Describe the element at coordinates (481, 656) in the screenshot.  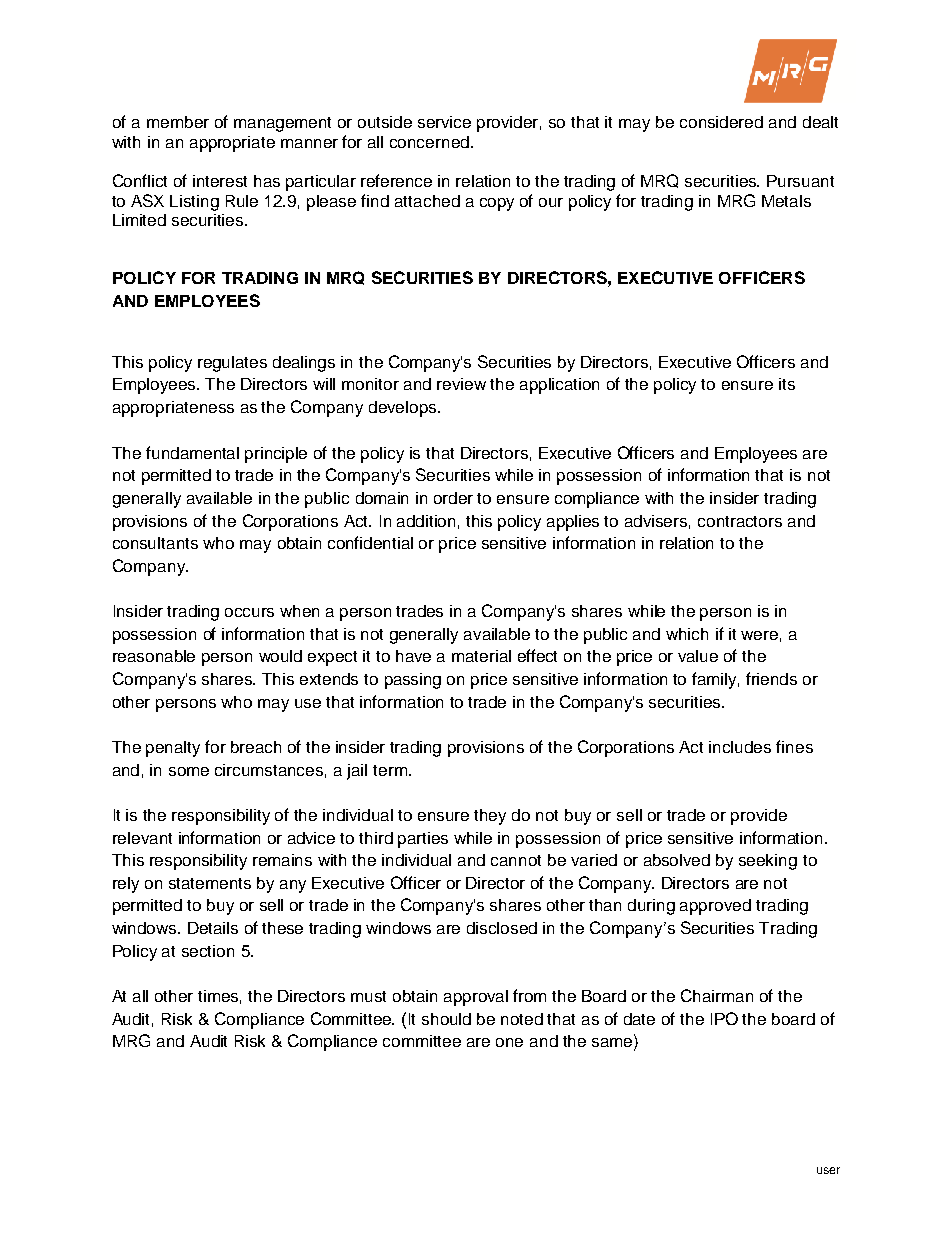
I see `material` at that location.
